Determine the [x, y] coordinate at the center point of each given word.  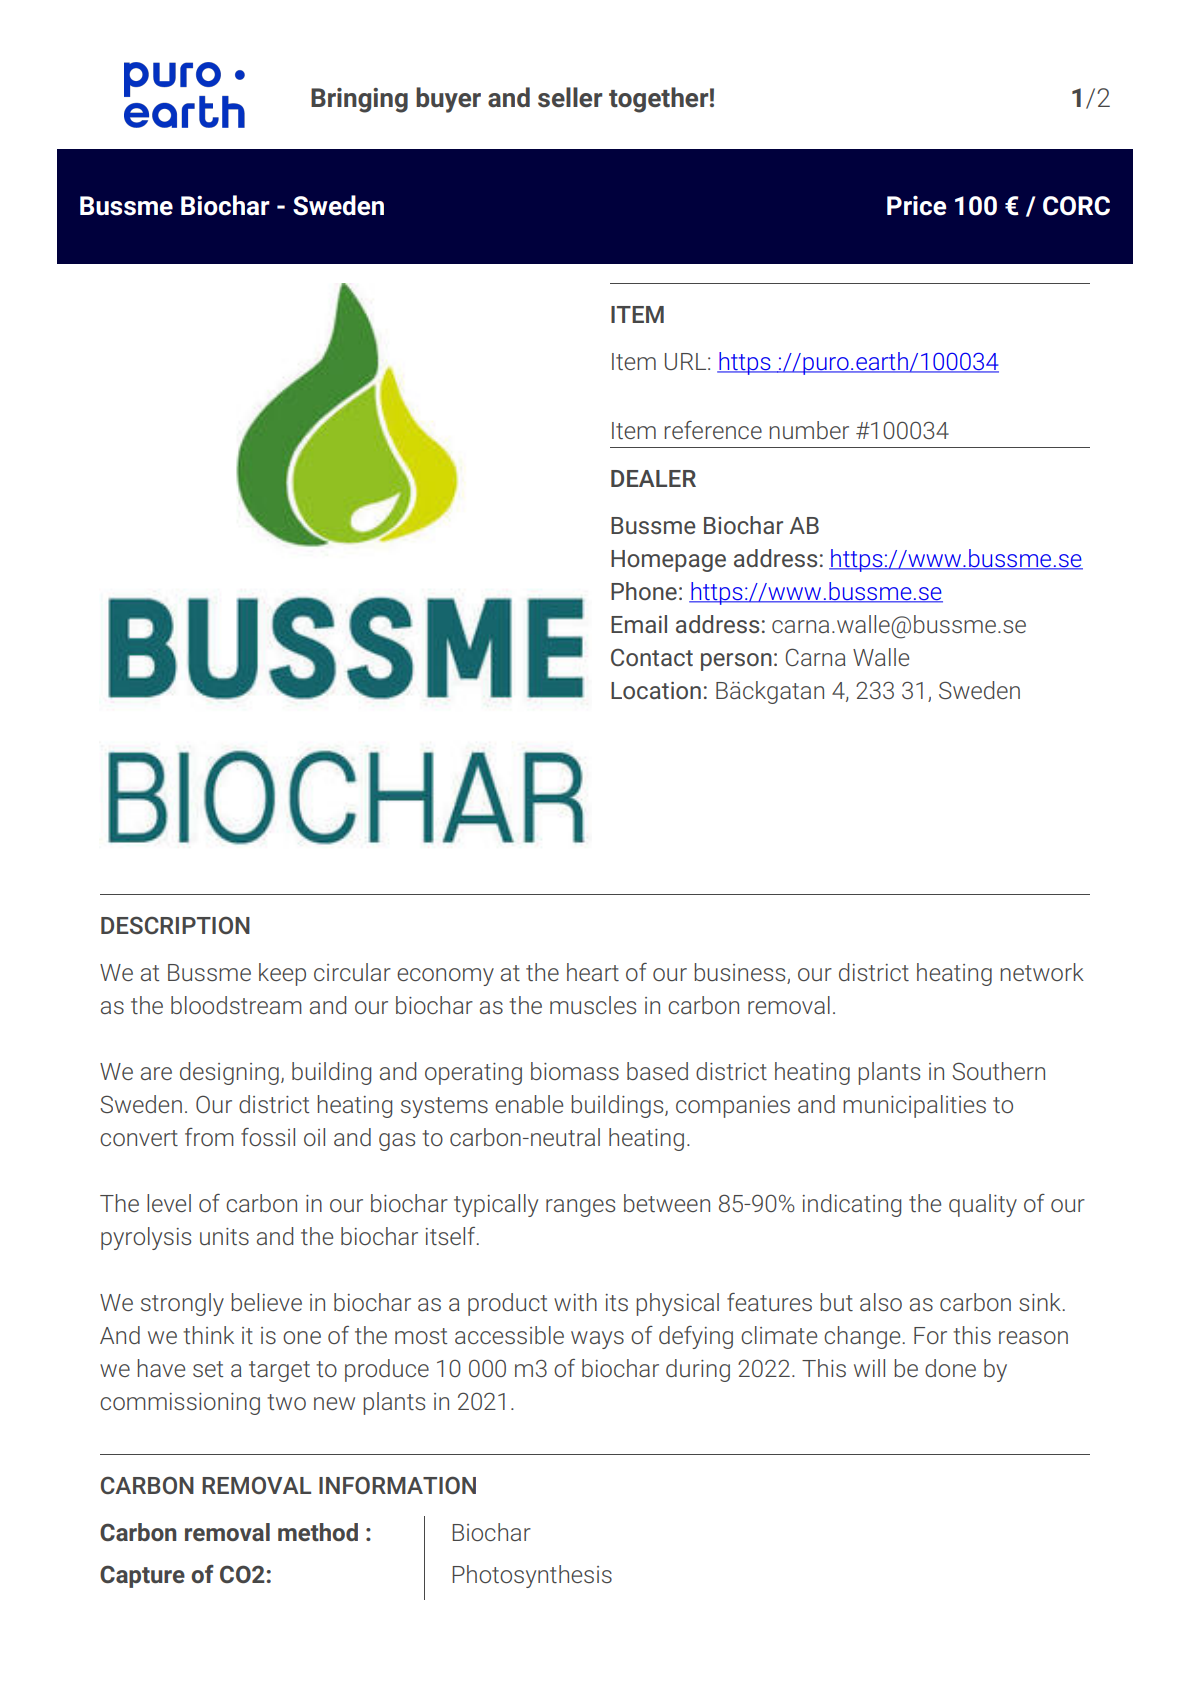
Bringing [359, 100]
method [318, 1532]
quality [983, 1205]
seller [570, 97]
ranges [580, 1208]
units [224, 1236]
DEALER [653, 478]
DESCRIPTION [175, 925]
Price [917, 205]
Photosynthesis [532, 1576]
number [809, 430]
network [1042, 972]
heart [593, 972]
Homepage [668, 561]
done [950, 1368]
